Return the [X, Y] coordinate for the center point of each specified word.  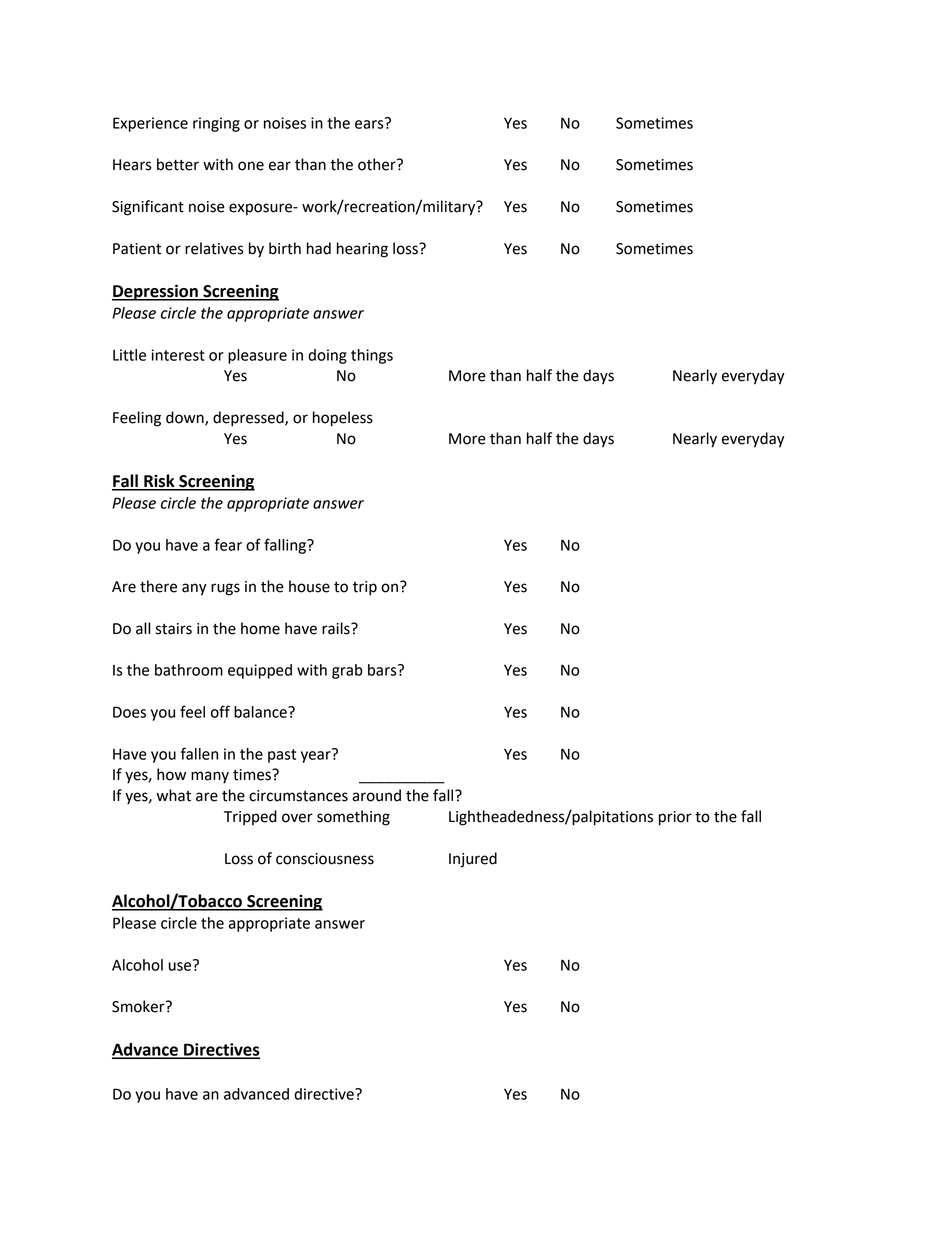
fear [228, 544]
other [378, 164]
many [210, 777]
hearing [362, 250]
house [309, 586]
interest [178, 355]
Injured [473, 860]
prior [675, 818]
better [178, 164]
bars [383, 670]
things [372, 356]
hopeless [343, 419]
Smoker [139, 1006]
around [376, 795]
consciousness [325, 859]
